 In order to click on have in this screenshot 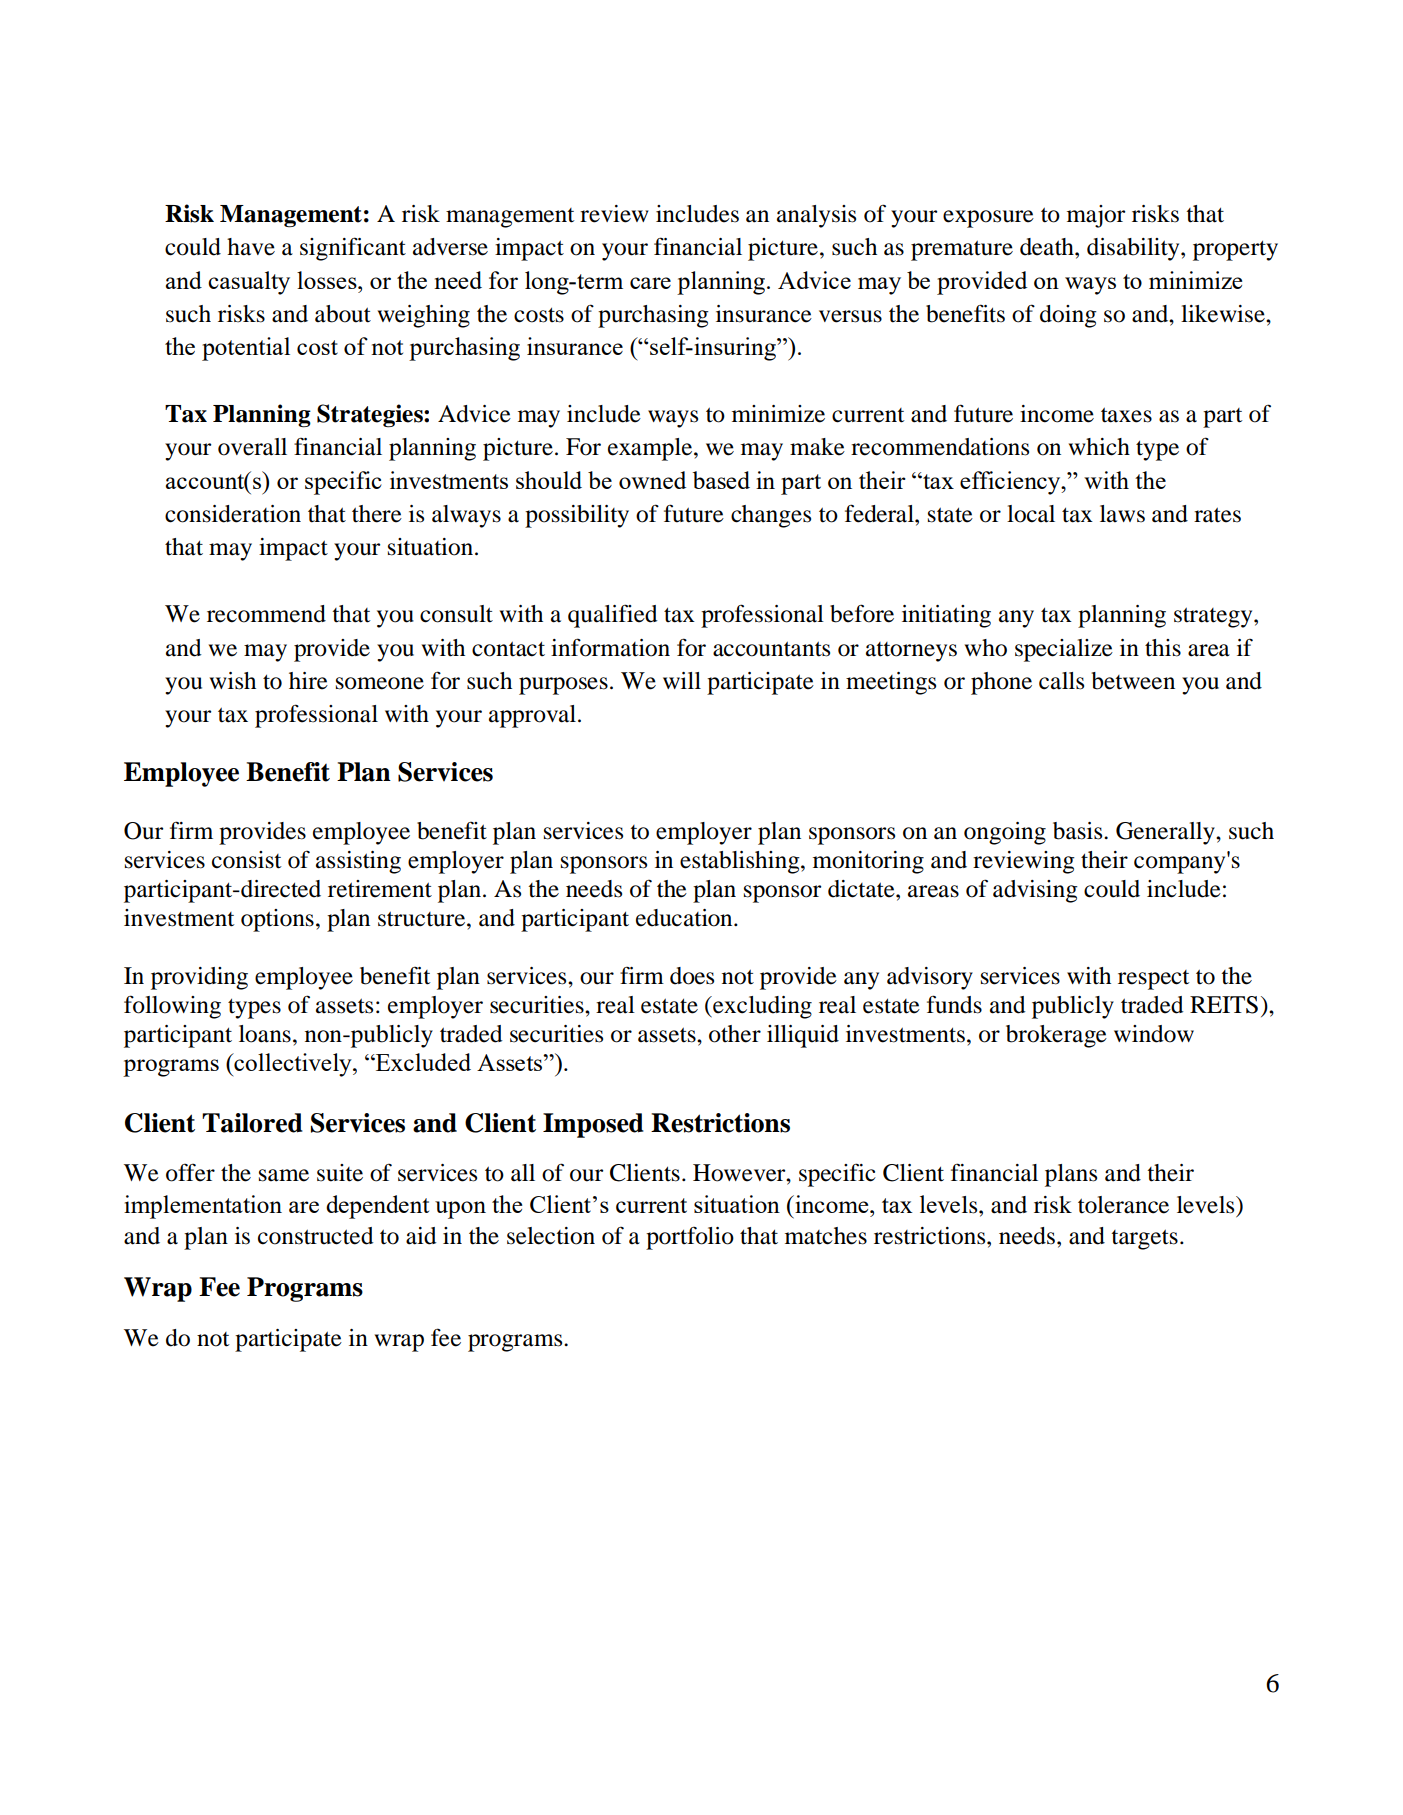, I will do `click(251, 247)`.
